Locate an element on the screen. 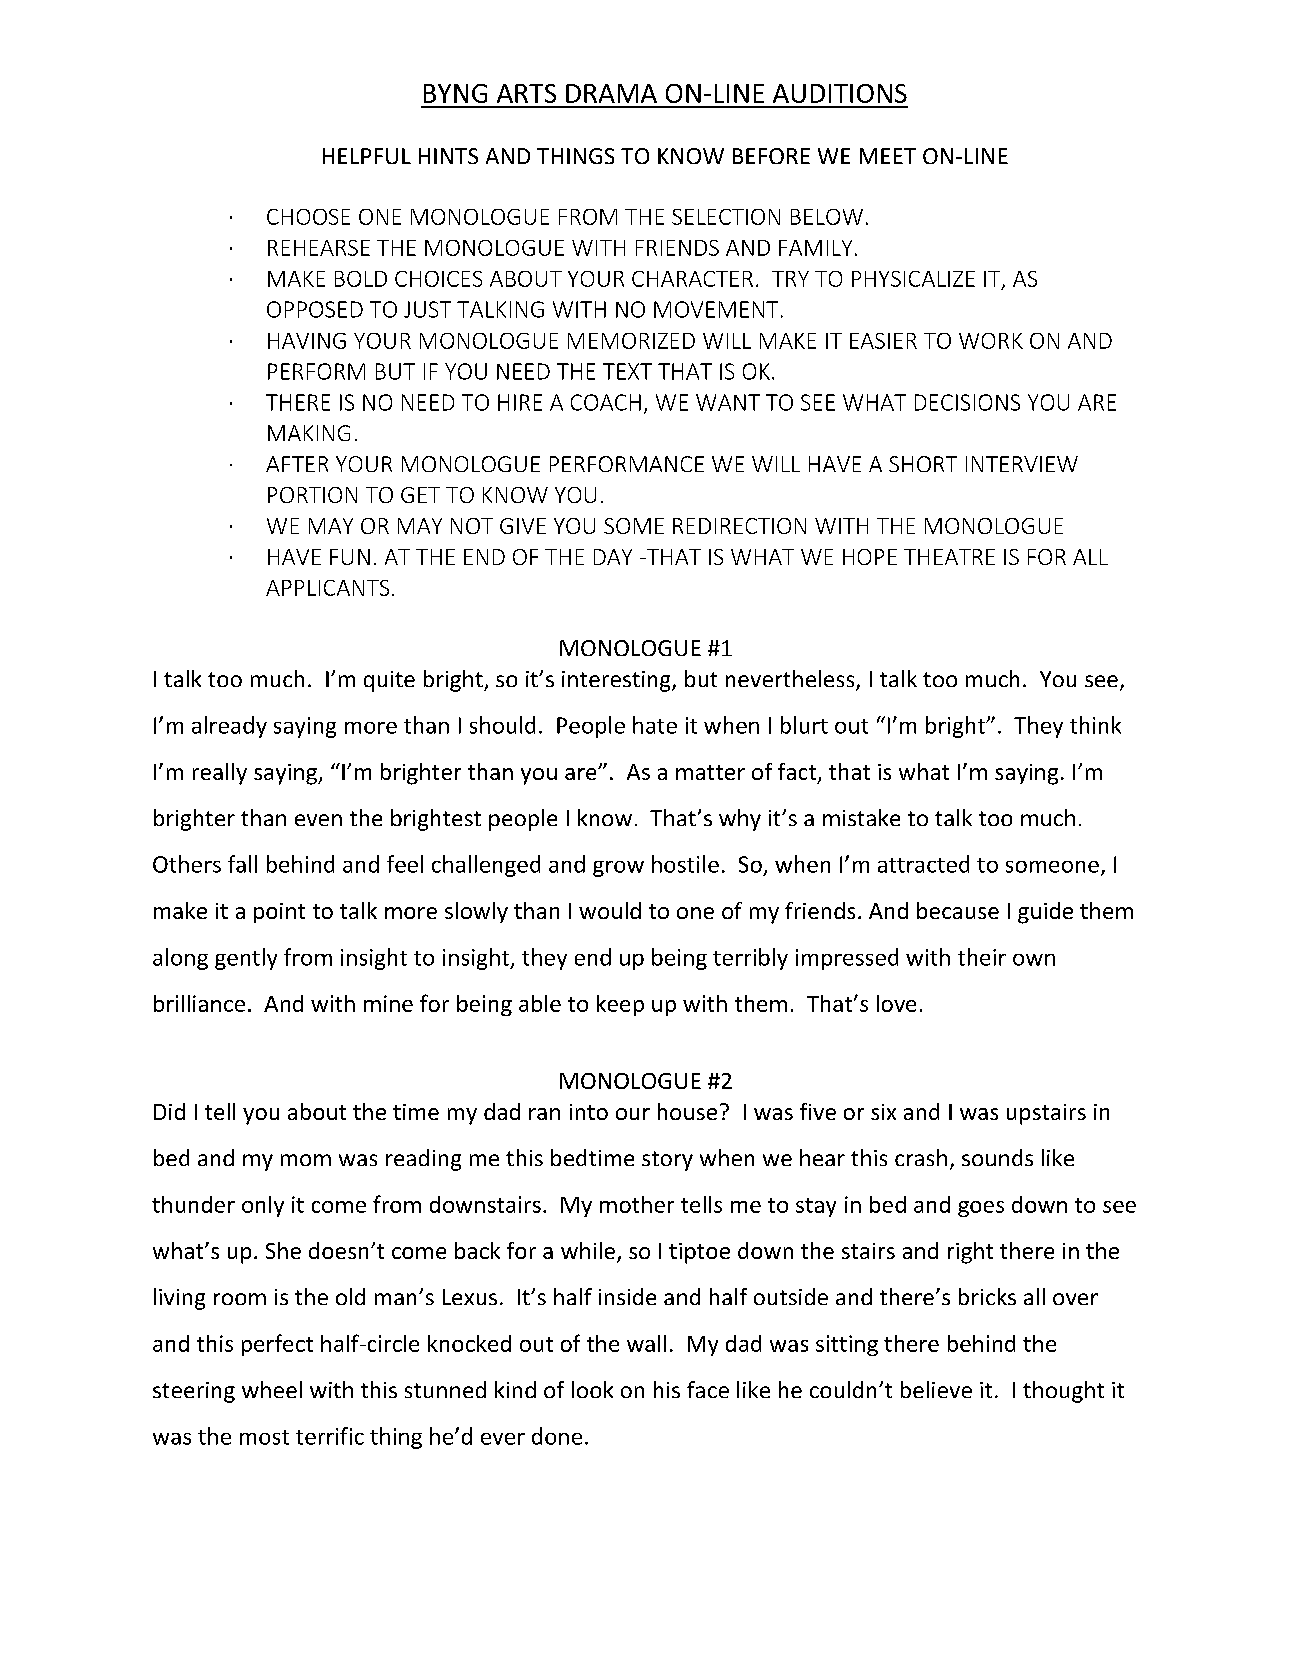  hate is located at coordinates (655, 725).
